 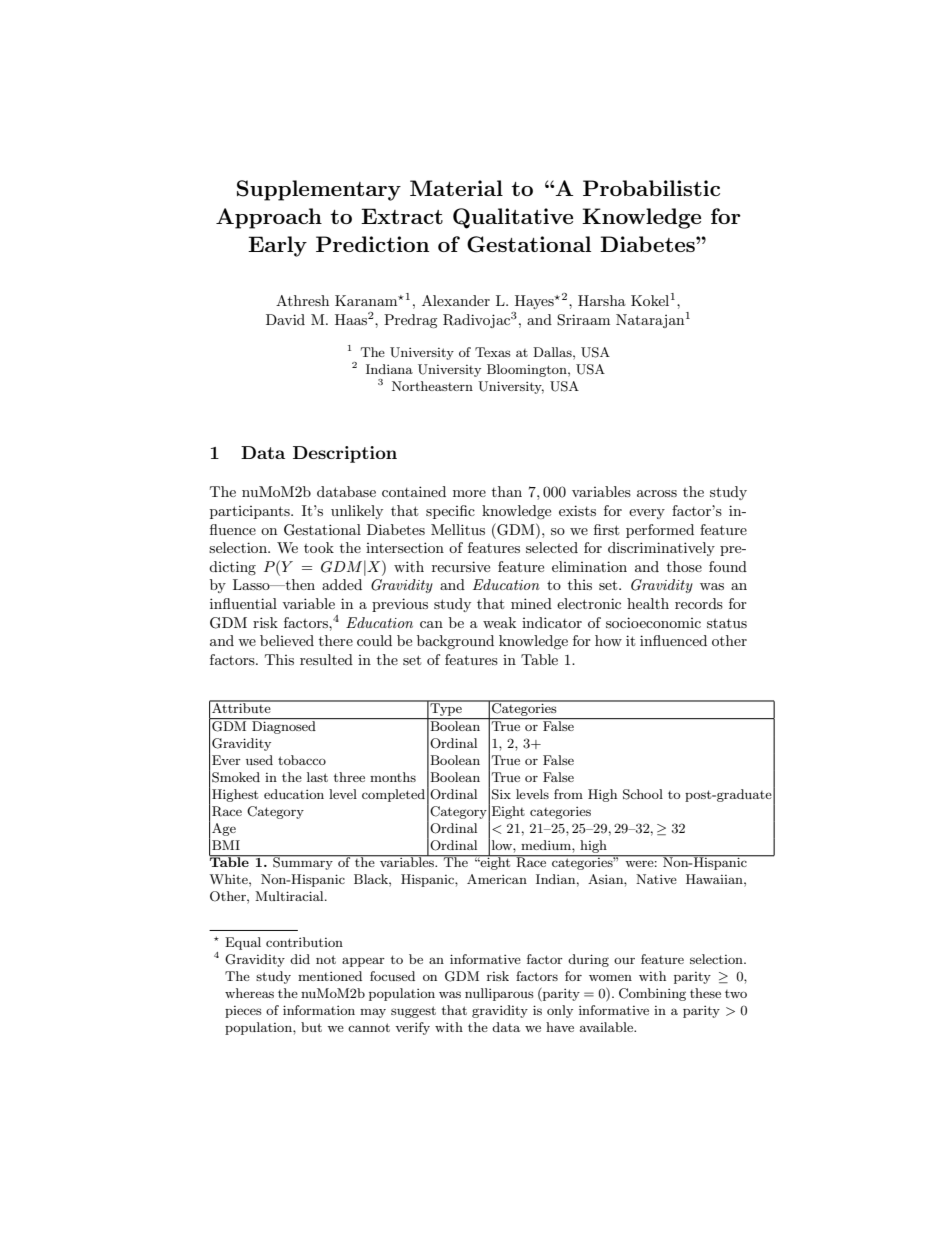 I want to click on Probabilistic, so click(x=651, y=188).
